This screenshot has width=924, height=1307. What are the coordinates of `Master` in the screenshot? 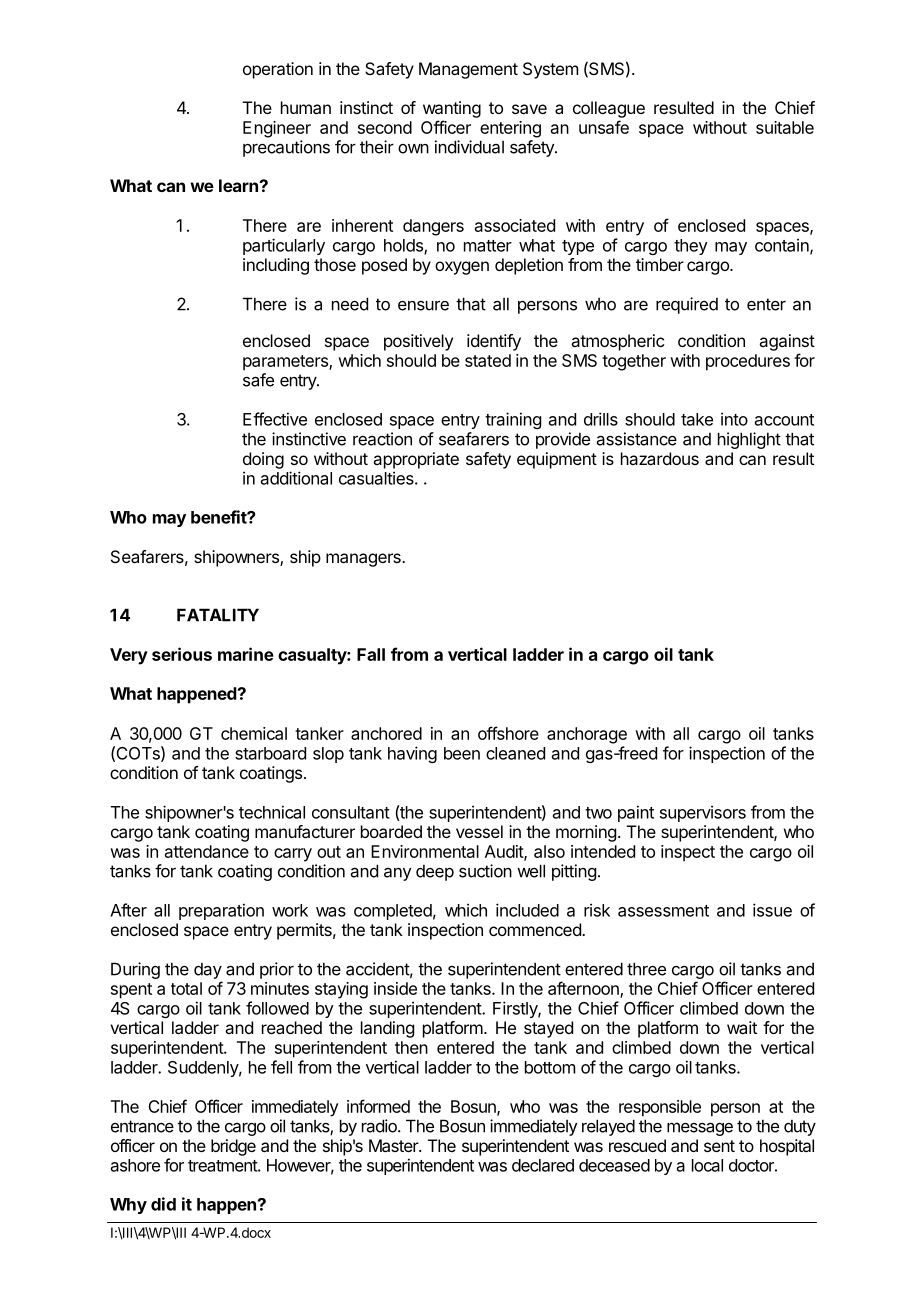 It's located at (394, 1145).
